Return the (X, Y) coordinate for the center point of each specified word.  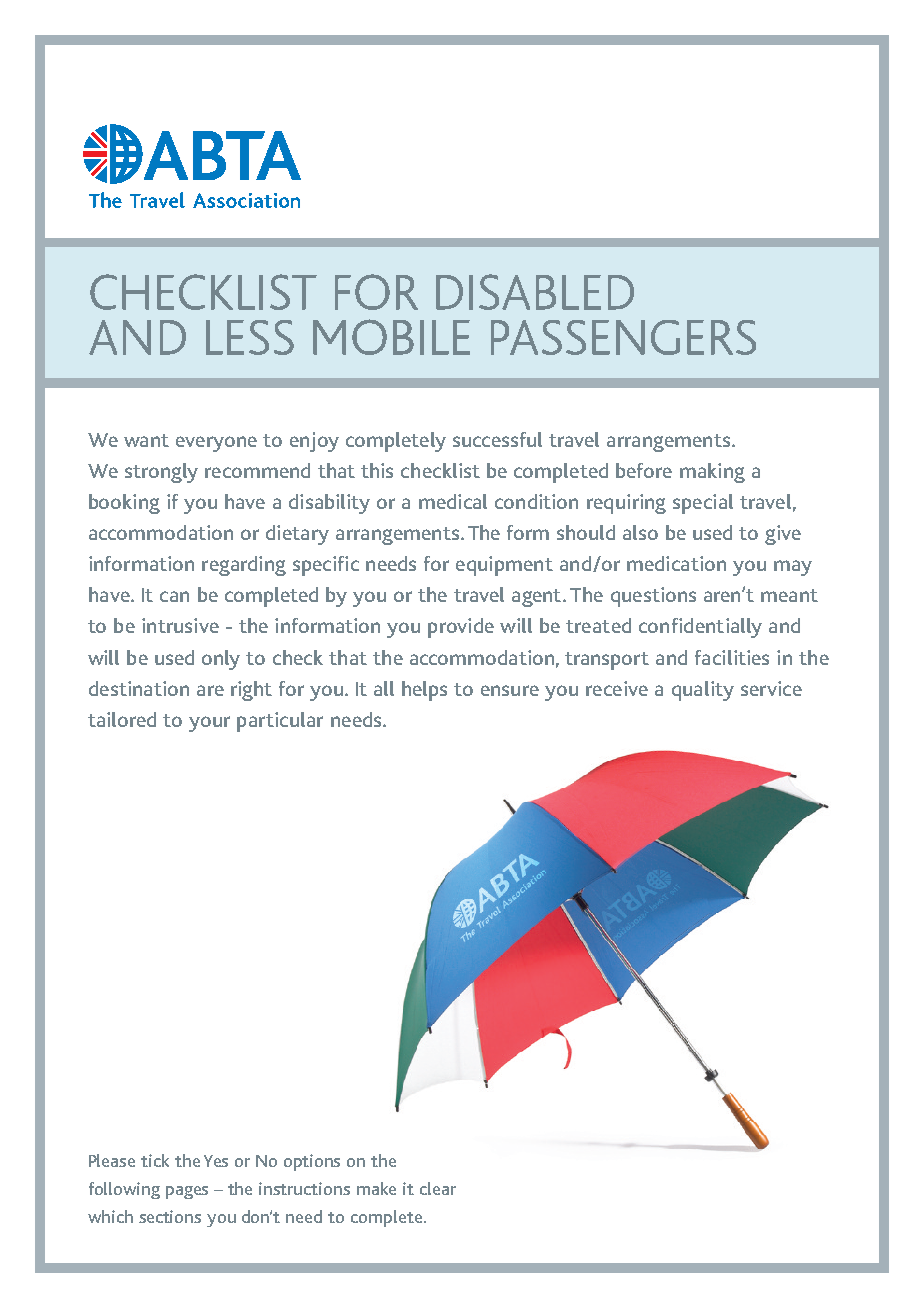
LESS (250, 337)
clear (438, 1188)
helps (424, 691)
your (209, 724)
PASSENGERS (623, 337)
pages (187, 1192)
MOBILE (391, 337)
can (174, 596)
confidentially (700, 628)
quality (703, 691)
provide (461, 628)
